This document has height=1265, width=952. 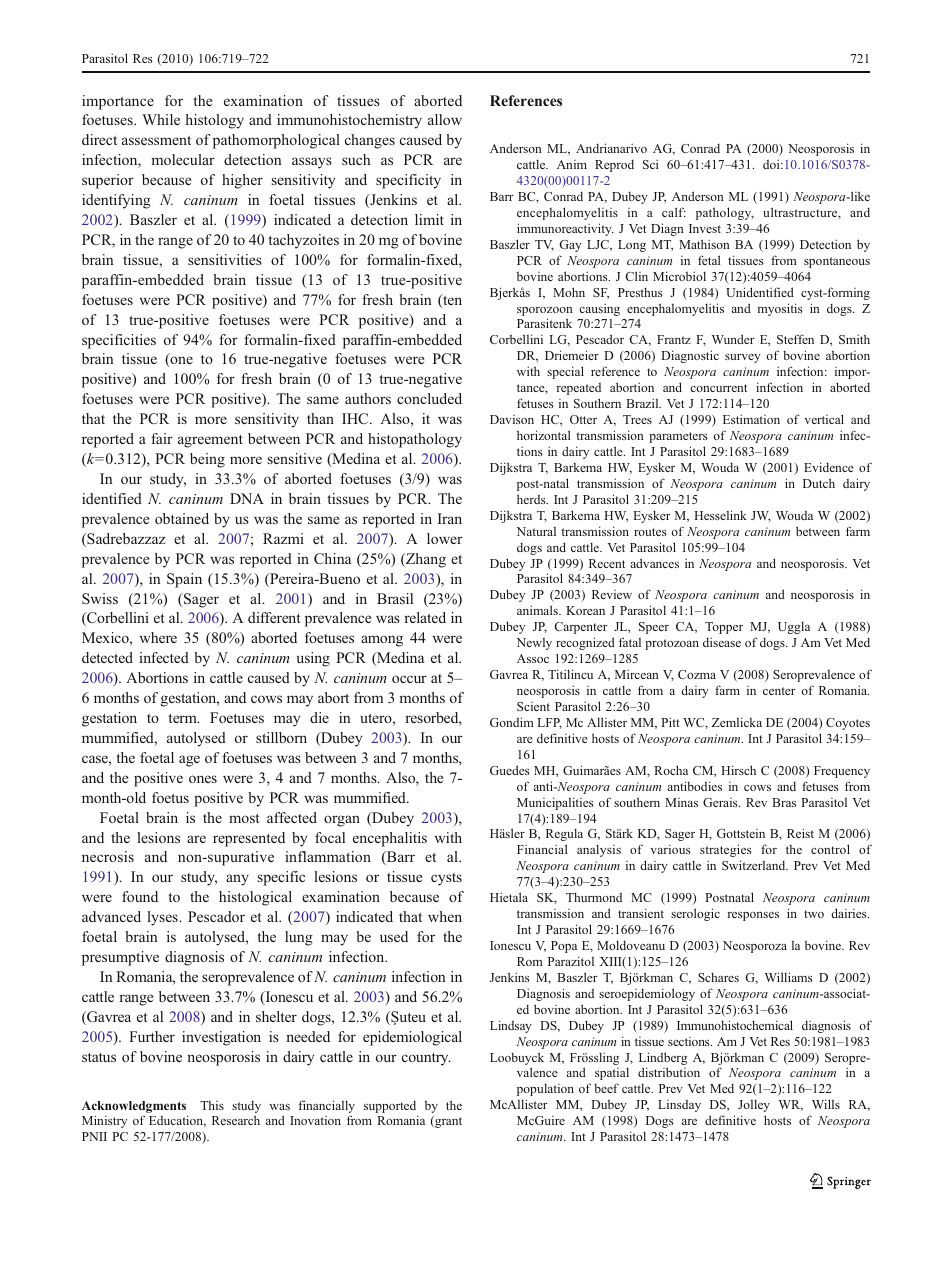 What do you see at coordinates (177, 1121) in the document?
I see `Education` at bounding box center [177, 1121].
